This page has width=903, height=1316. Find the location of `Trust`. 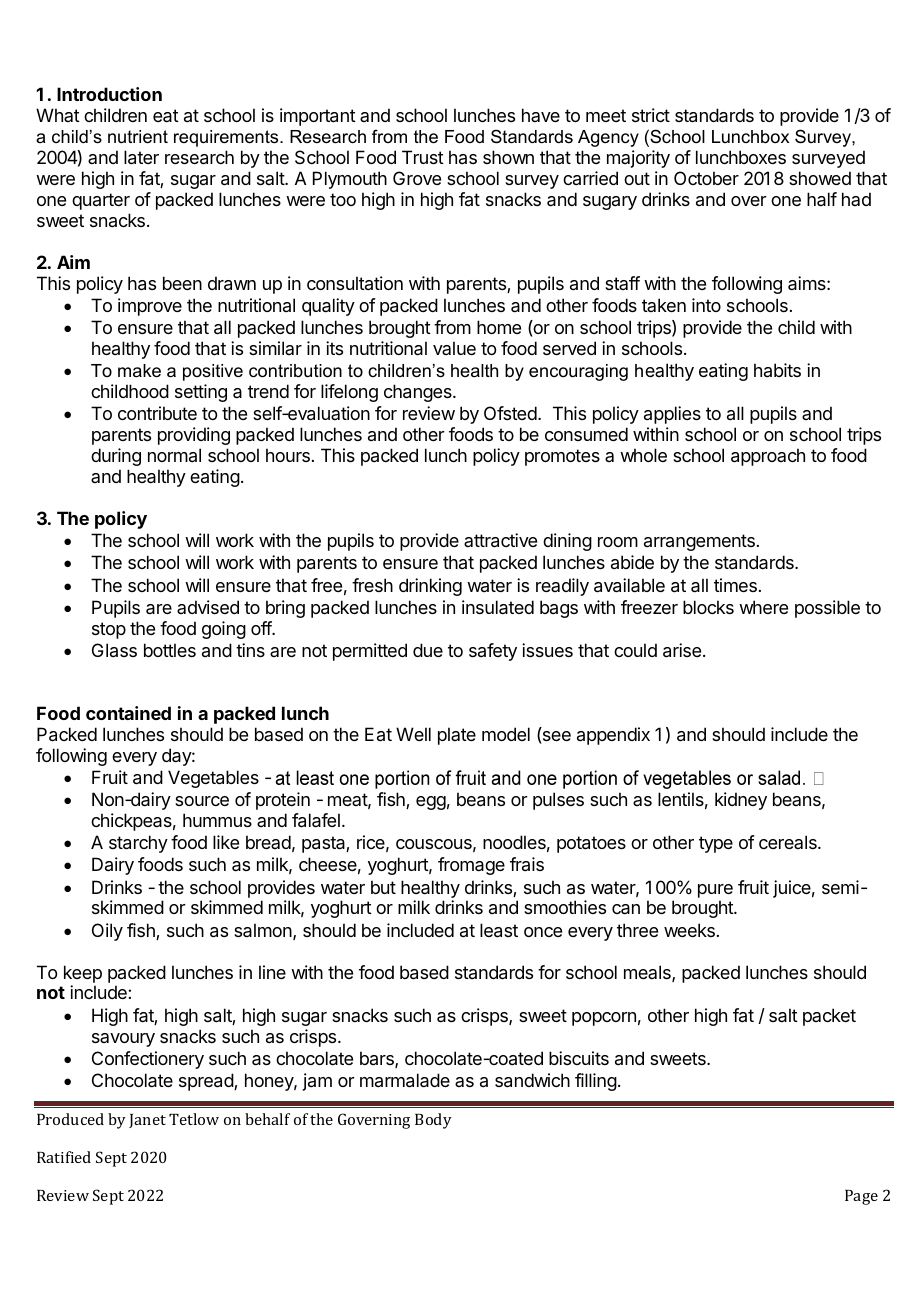

Trust is located at coordinates (423, 157).
